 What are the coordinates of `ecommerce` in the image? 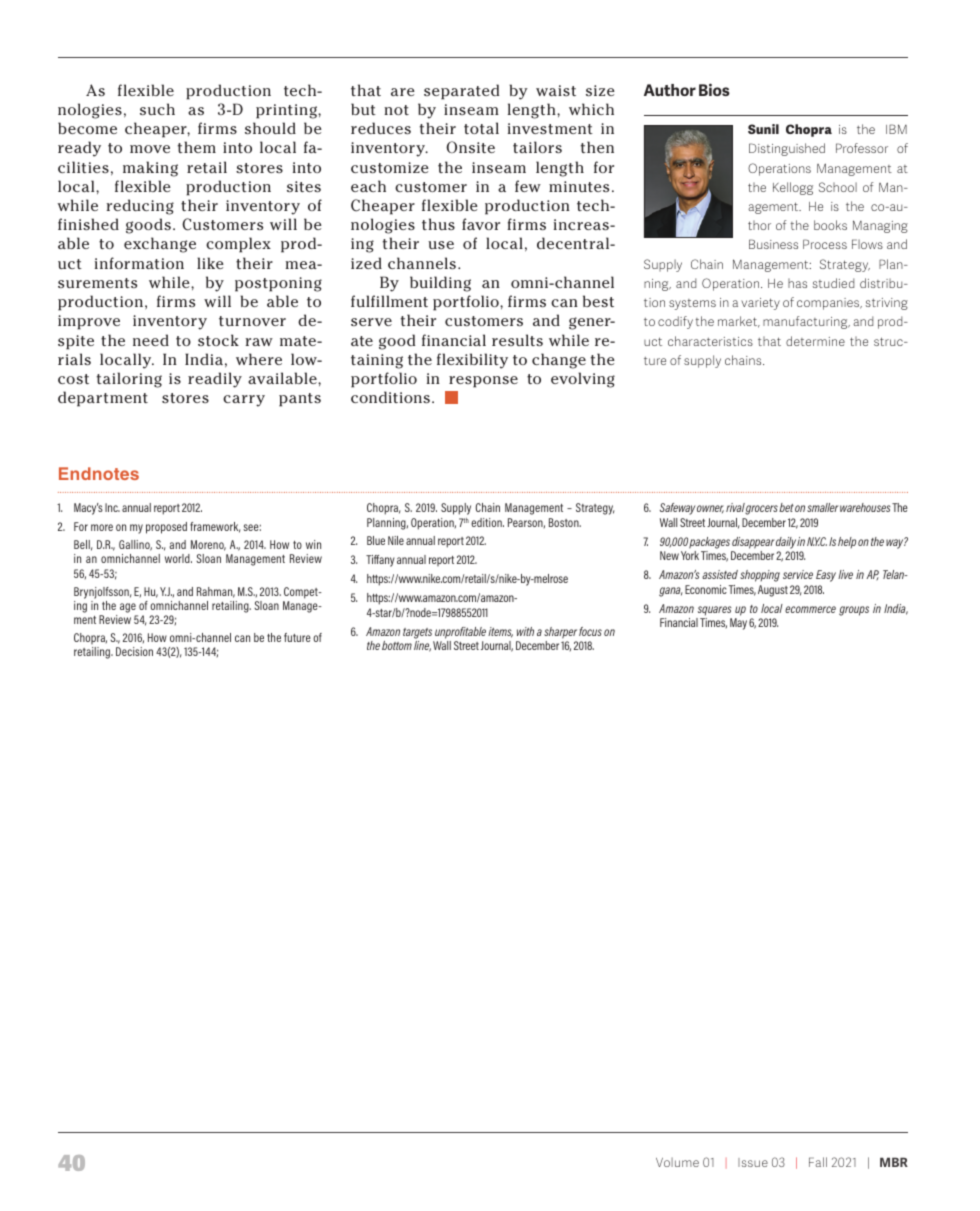 It's located at (810, 609).
